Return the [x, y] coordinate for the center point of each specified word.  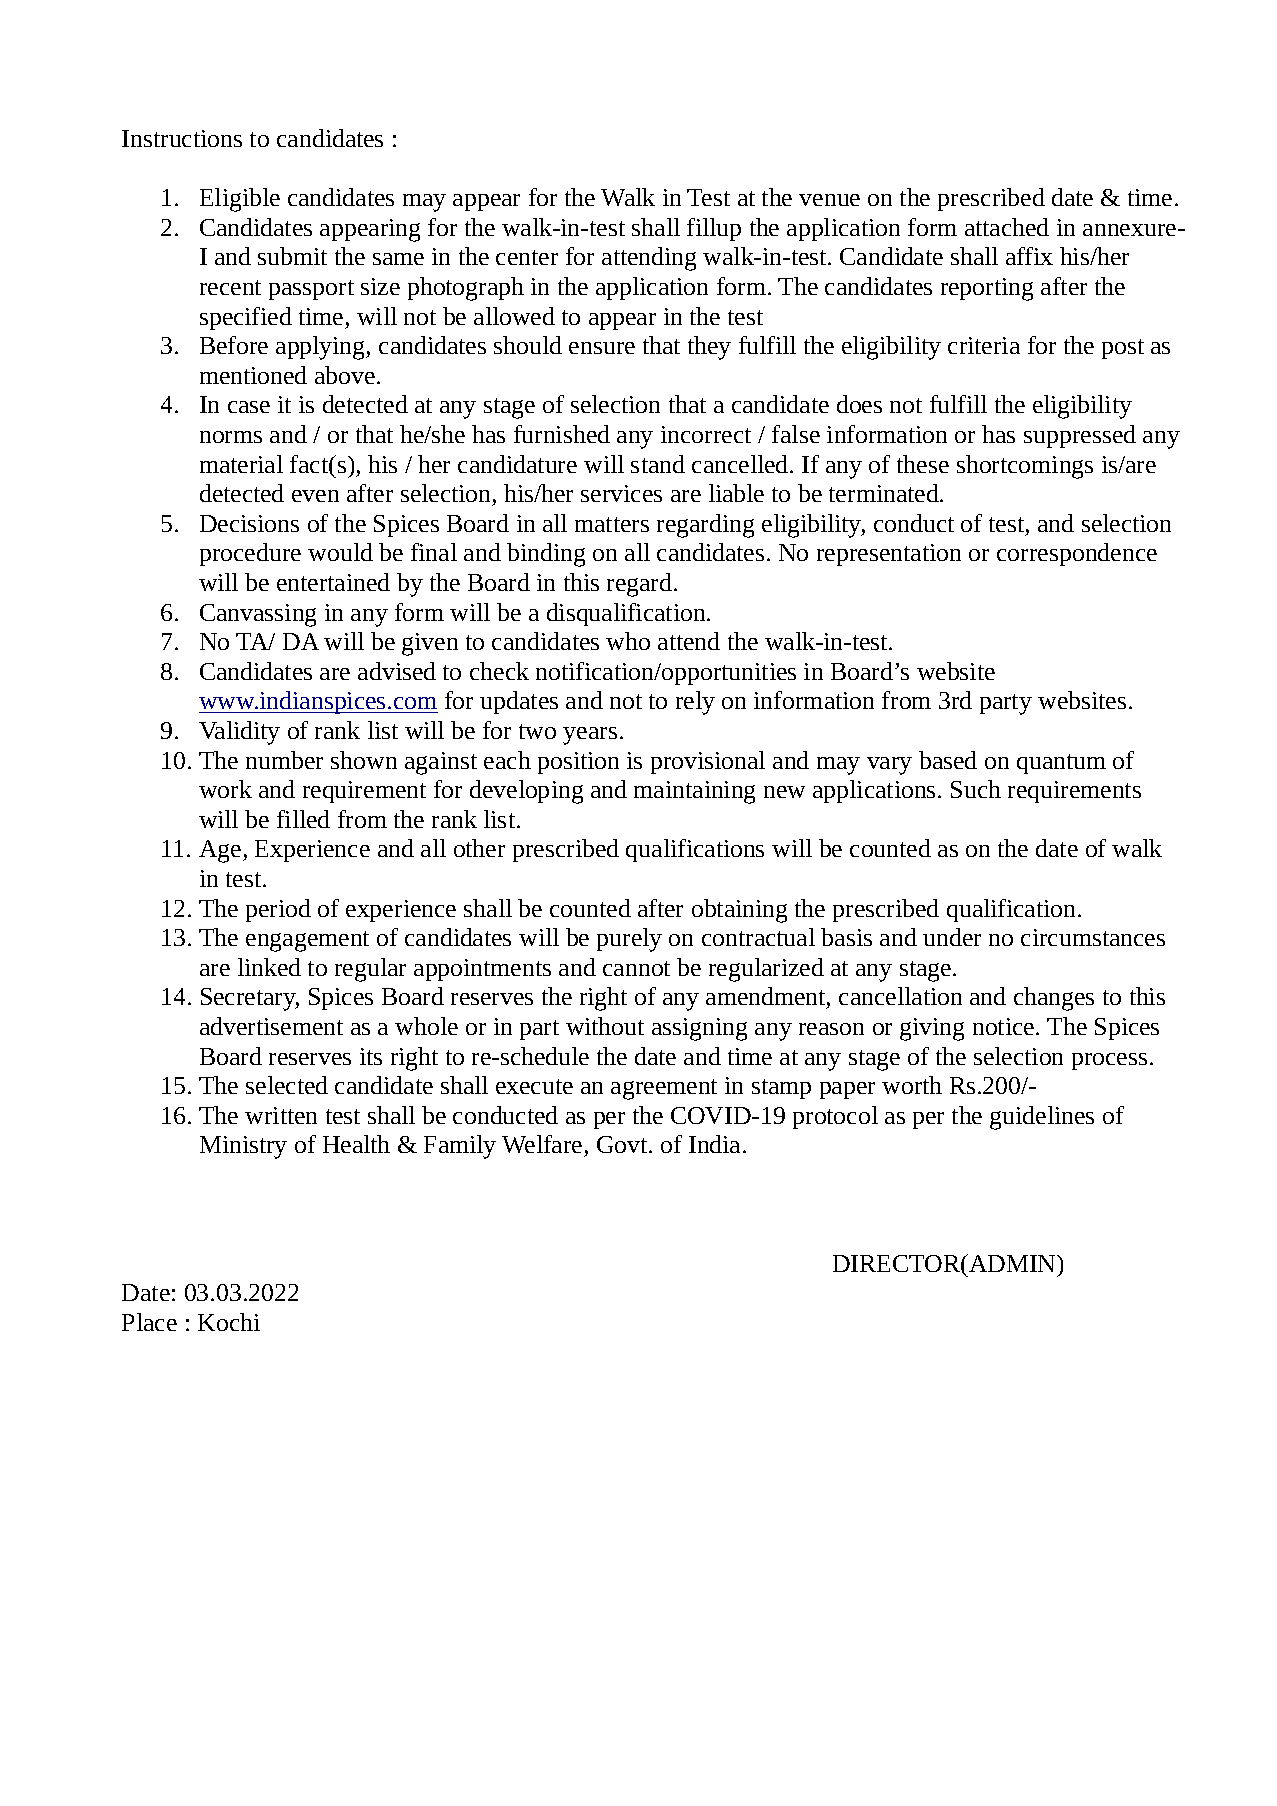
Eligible [240, 200]
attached [1007, 227]
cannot [636, 968]
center [527, 257]
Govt [623, 1144]
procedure [250, 554]
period [278, 910]
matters [612, 524]
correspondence [1077, 554]
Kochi [229, 1322]
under [952, 937]
